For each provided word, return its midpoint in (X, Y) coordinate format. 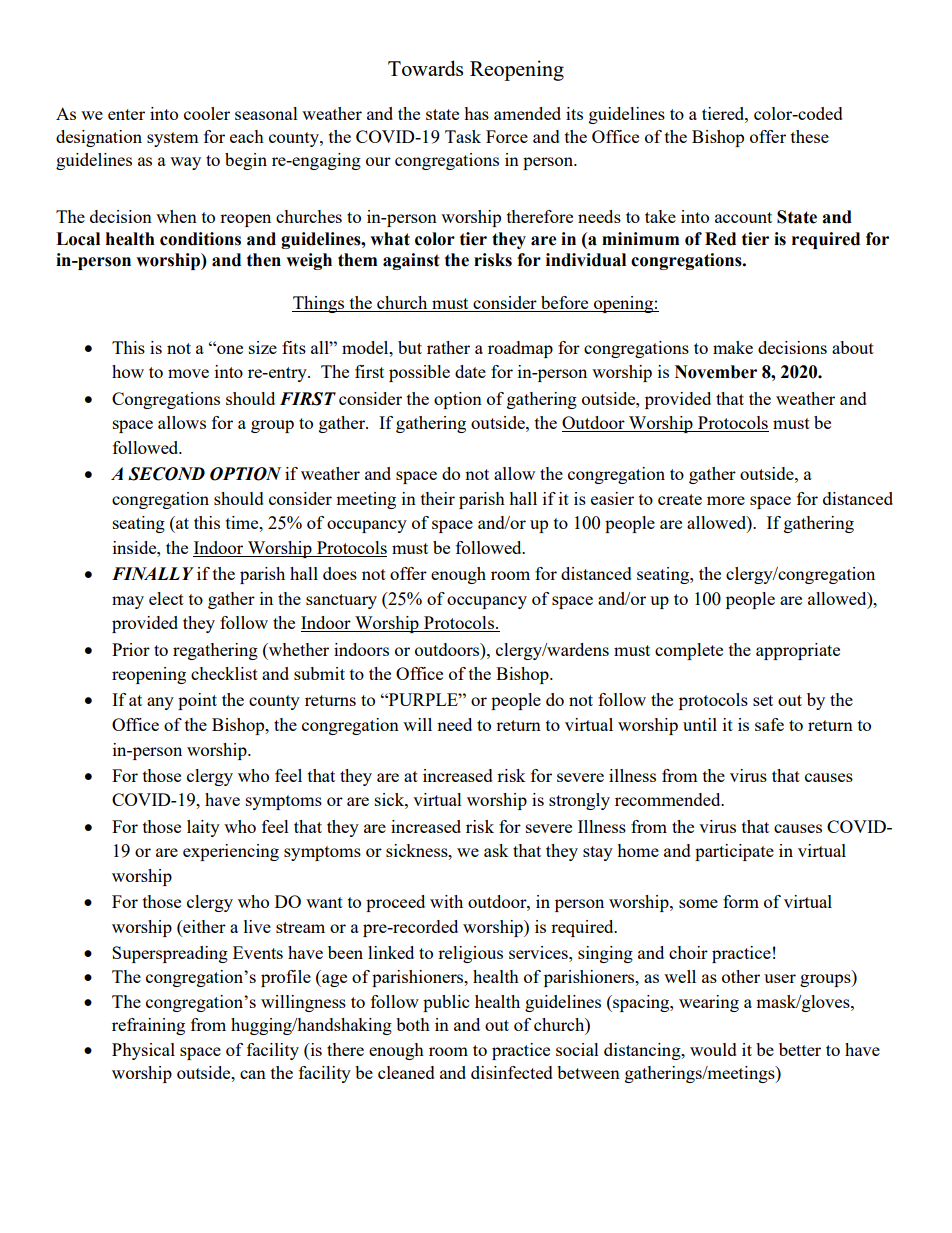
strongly (579, 801)
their (438, 498)
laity (203, 828)
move (188, 373)
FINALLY (153, 573)
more (726, 500)
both (413, 1024)
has (476, 113)
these (810, 136)
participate (734, 852)
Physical (143, 1051)
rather (448, 347)
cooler (207, 113)
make (733, 347)
